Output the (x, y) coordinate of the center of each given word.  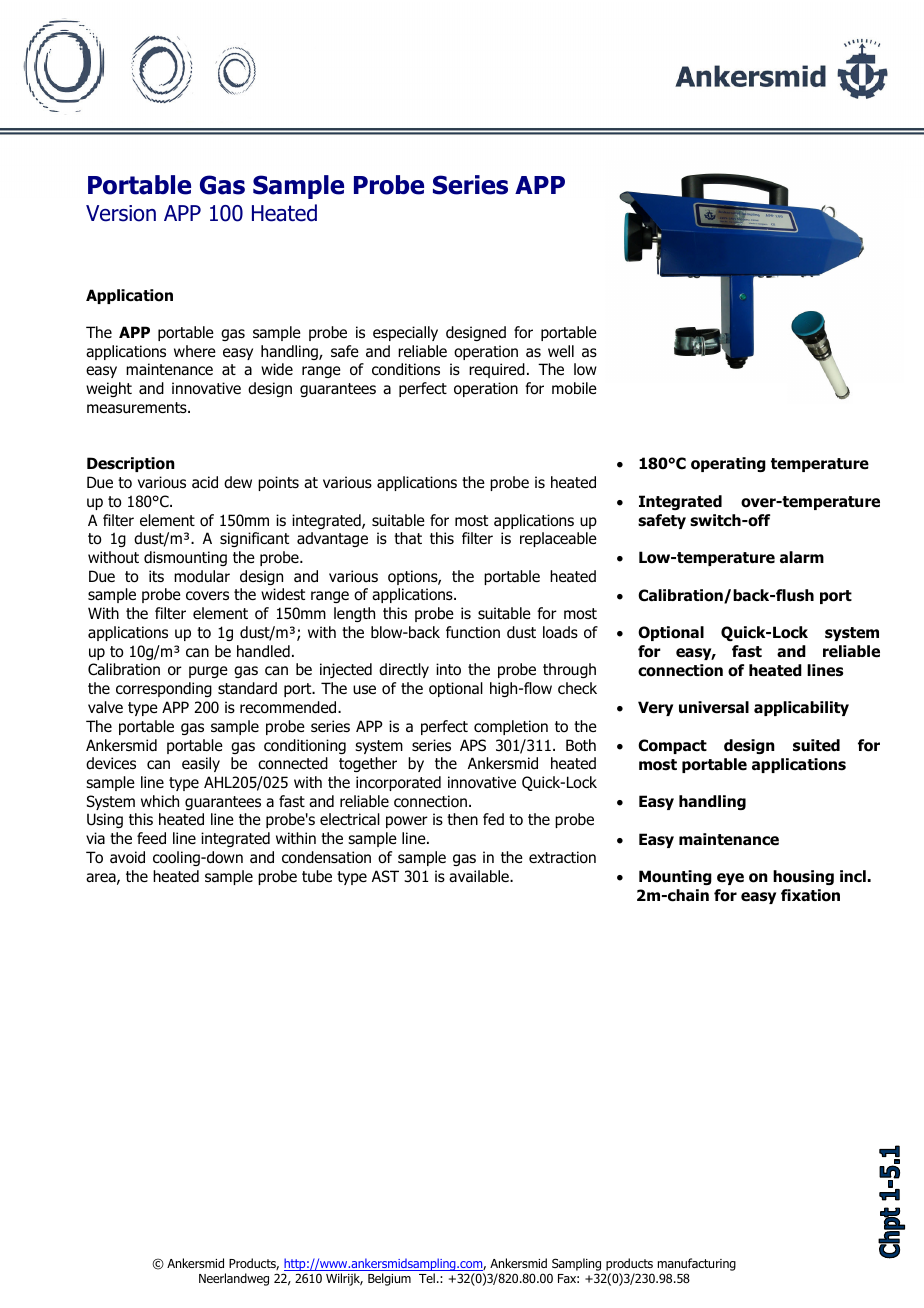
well (561, 351)
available (480, 876)
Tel (427, 1278)
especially (405, 333)
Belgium (389, 1279)
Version (121, 213)
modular (202, 576)
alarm (802, 557)
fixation (810, 895)
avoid (127, 857)
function (473, 632)
